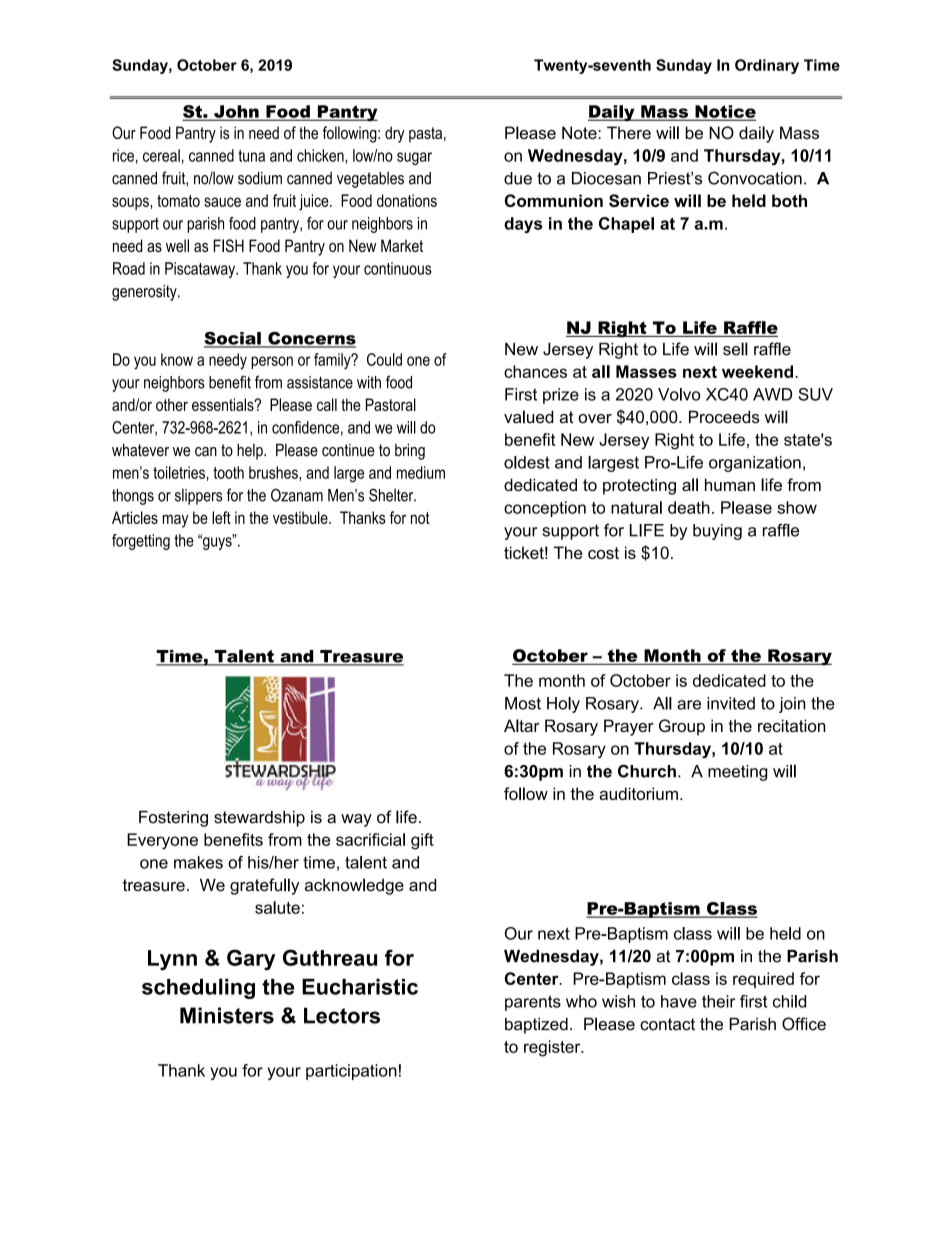  I want to click on Notice, so click(724, 112).
